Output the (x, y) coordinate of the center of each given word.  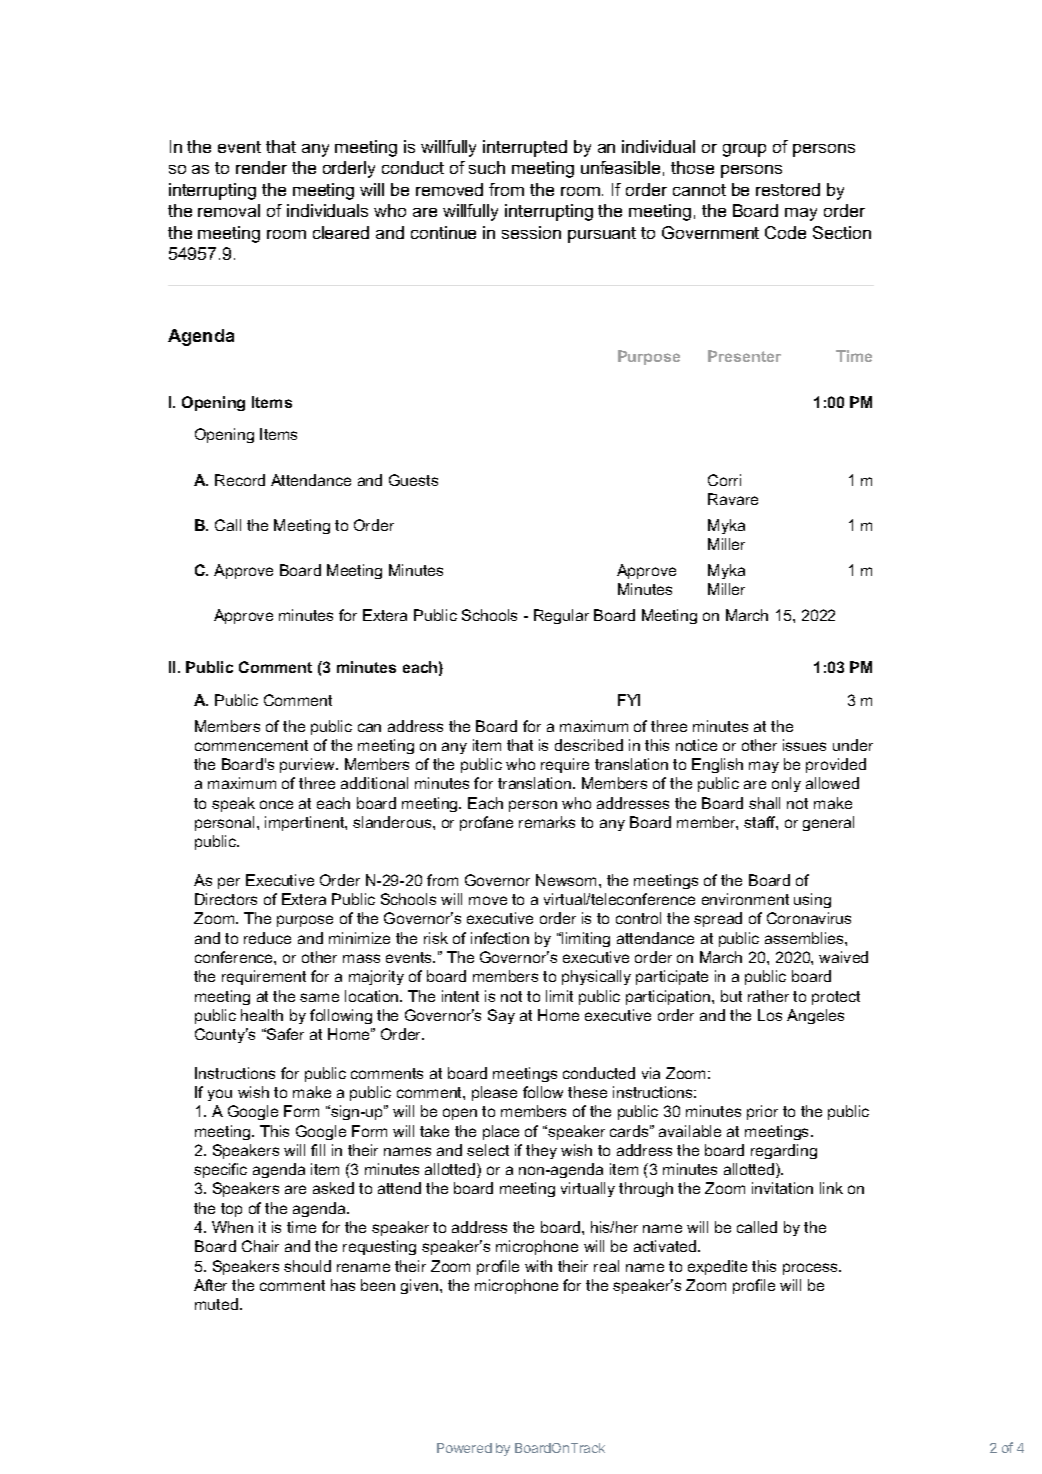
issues (804, 745)
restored (788, 189)
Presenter (744, 356)
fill (318, 1150)
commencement (251, 745)
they (541, 1151)
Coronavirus (809, 918)
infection (500, 938)
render (261, 167)
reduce (267, 938)
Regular (561, 616)
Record (240, 480)
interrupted (525, 148)
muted (216, 1304)
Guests (413, 480)
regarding (784, 1151)
